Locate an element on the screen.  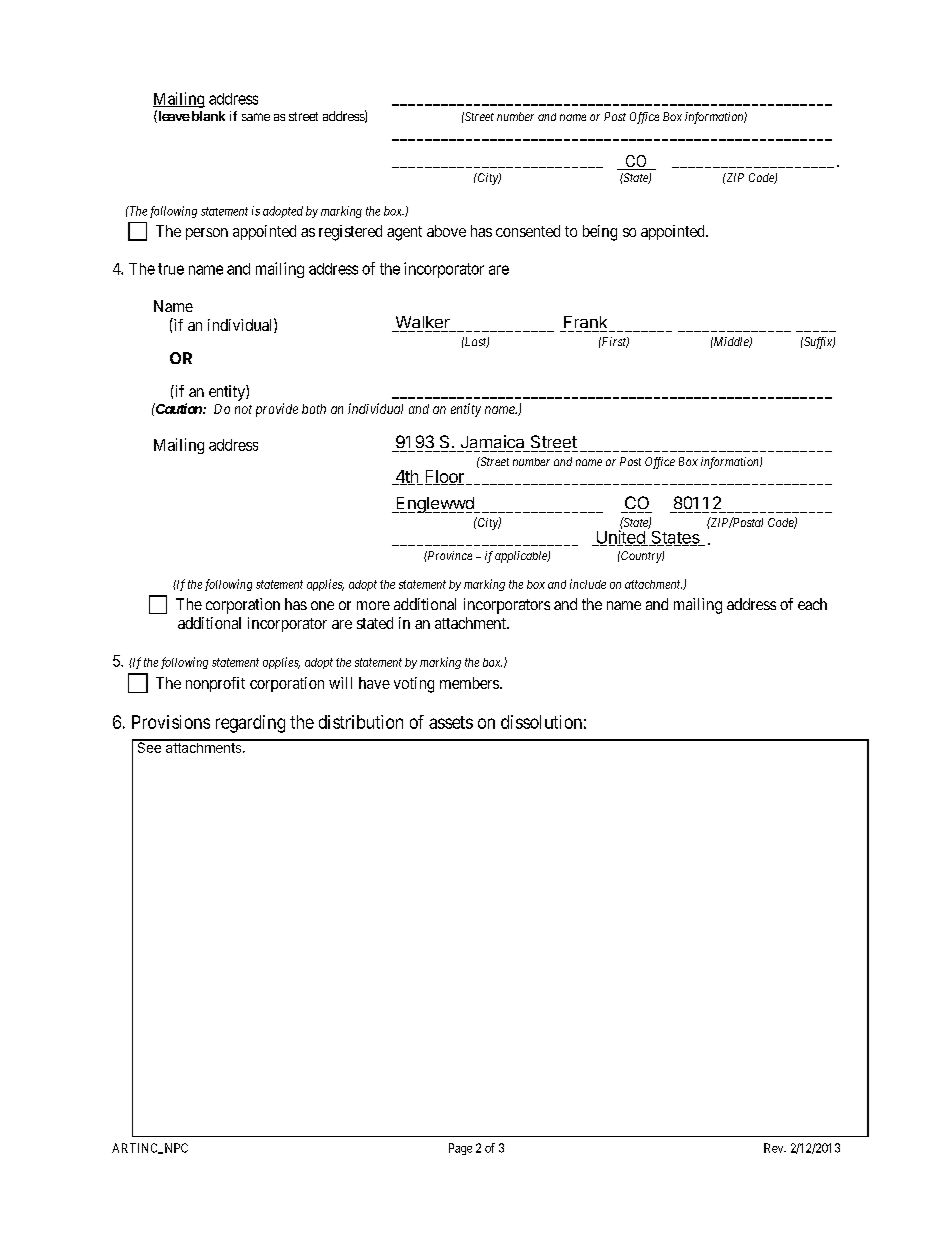
above is located at coordinates (446, 231).
